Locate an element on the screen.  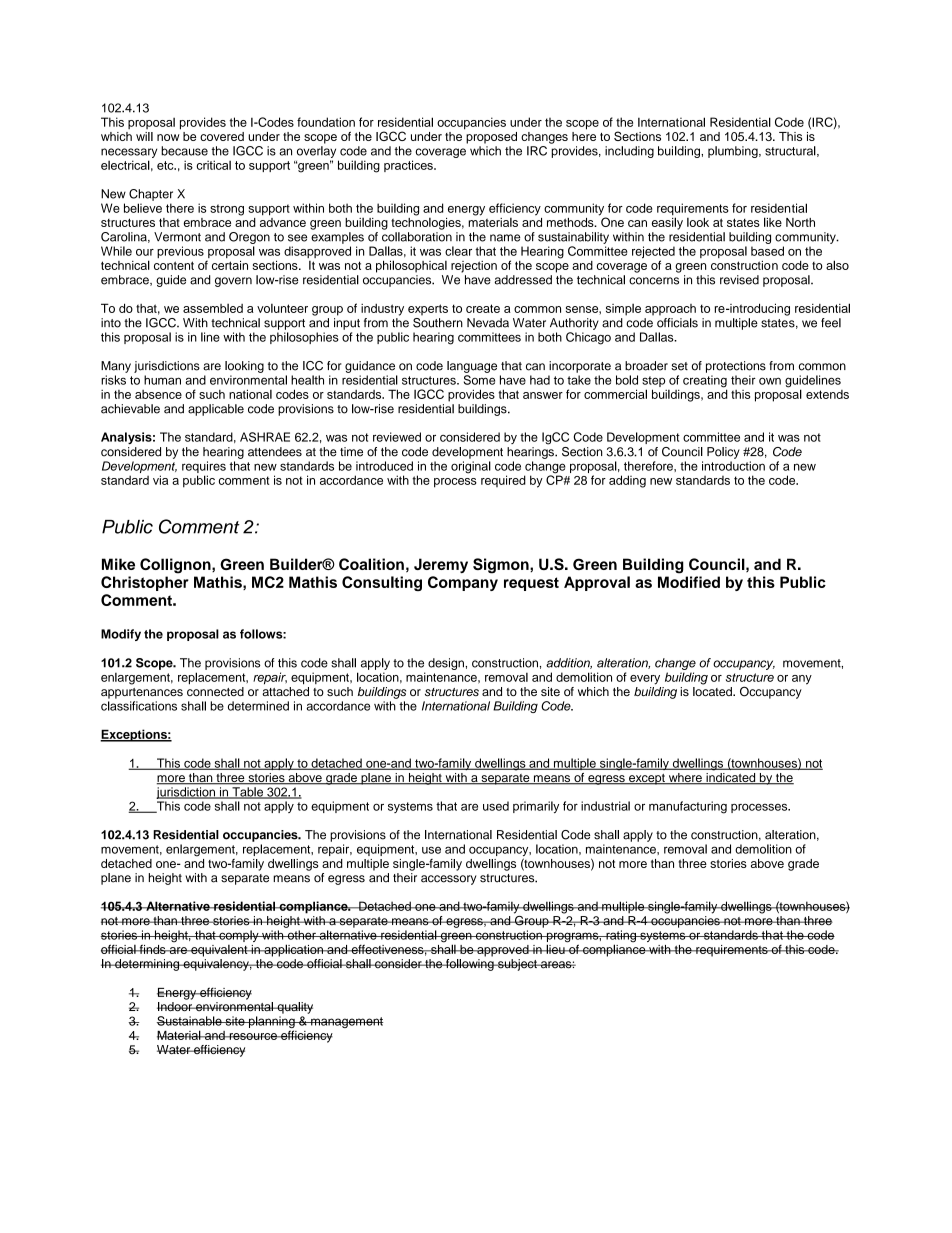
following is located at coordinates (470, 963).
